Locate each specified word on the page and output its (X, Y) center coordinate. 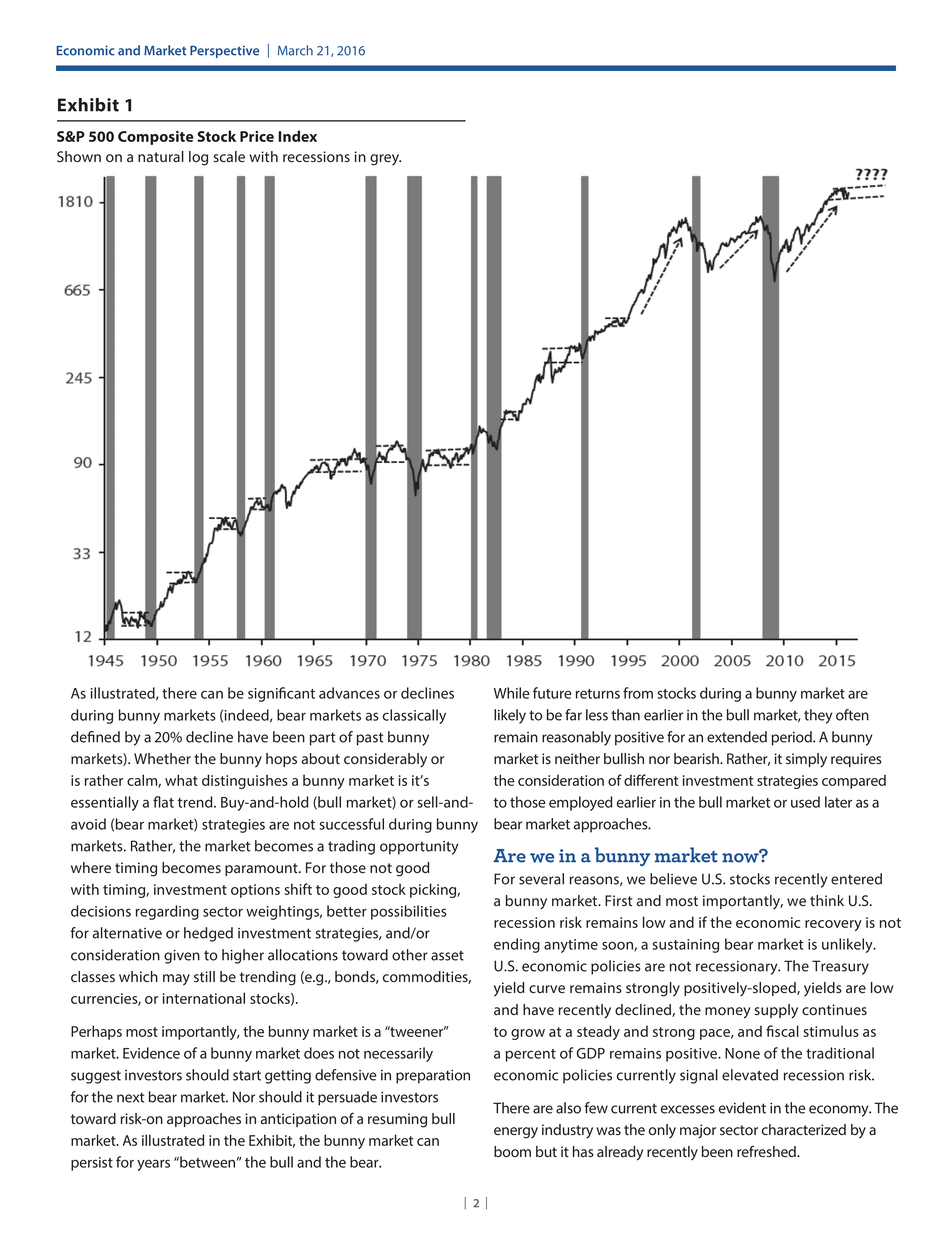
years (153, 1165)
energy (516, 1133)
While (512, 693)
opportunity (419, 848)
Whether (162, 758)
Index (297, 136)
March (295, 50)
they (818, 716)
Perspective (224, 51)
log (198, 158)
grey (385, 160)
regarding (167, 912)
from (638, 693)
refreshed (767, 1151)
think (827, 900)
